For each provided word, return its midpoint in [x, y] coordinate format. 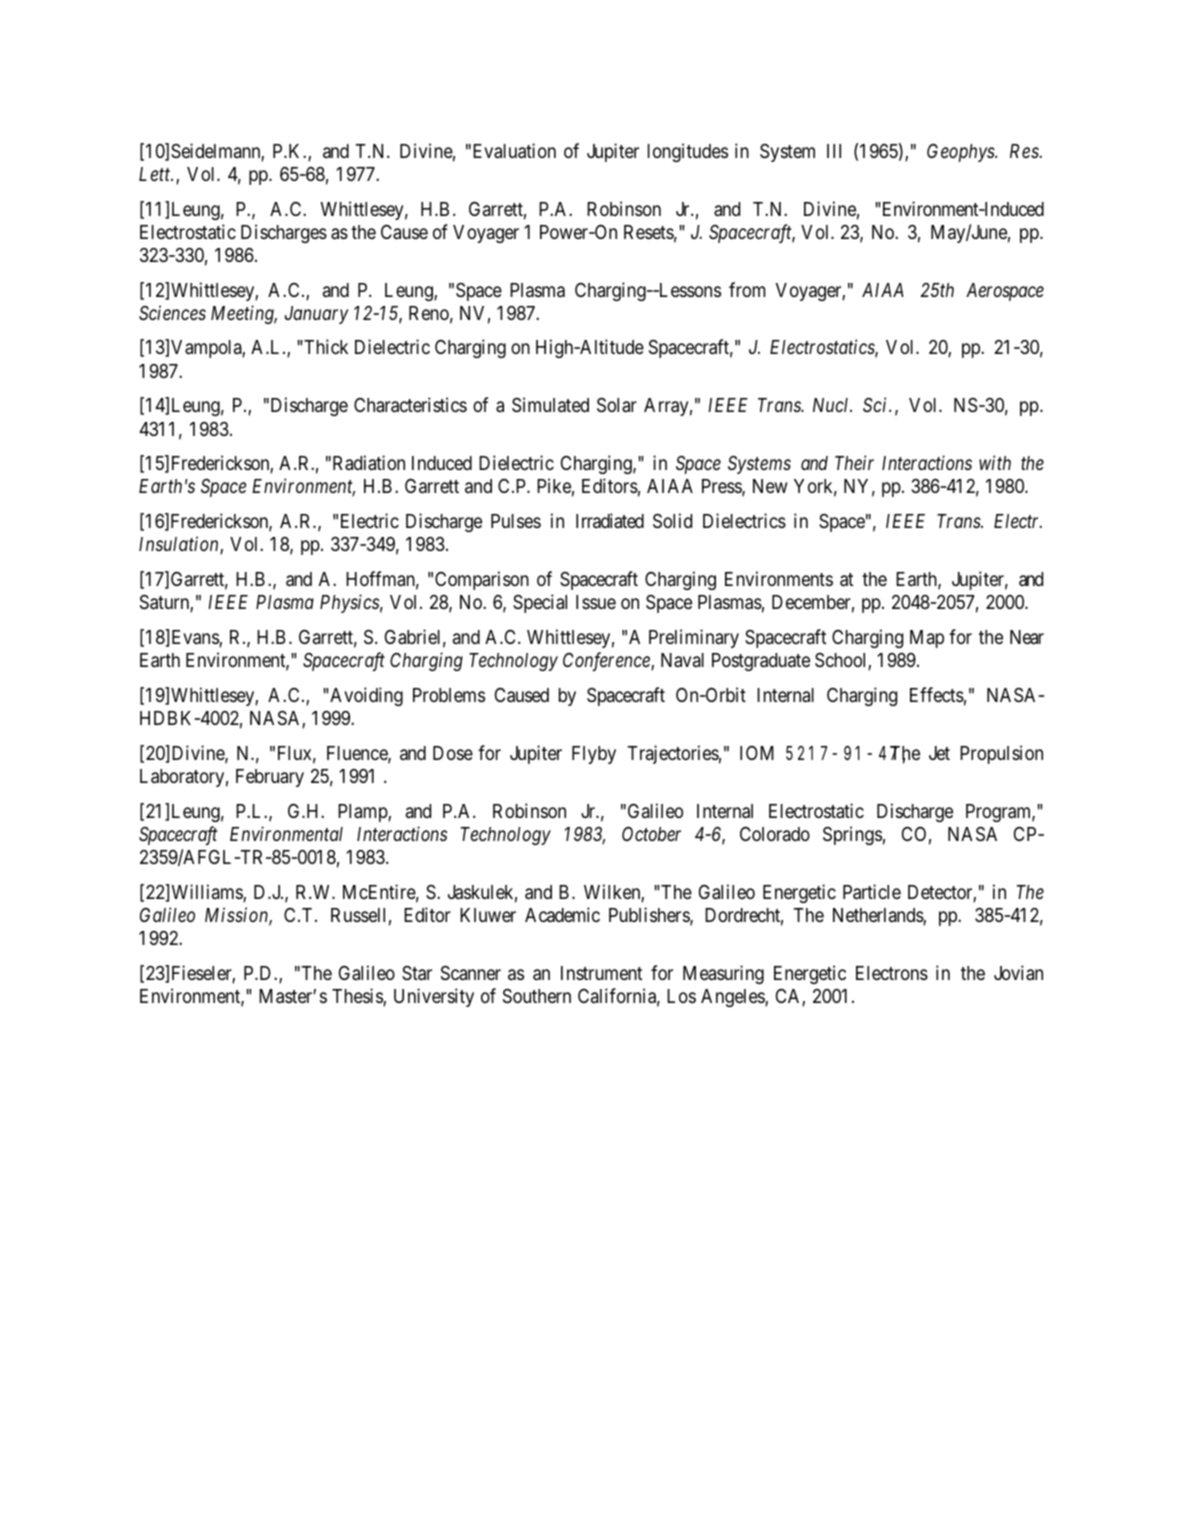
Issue [596, 602]
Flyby [594, 755]
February [270, 778]
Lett [156, 174]
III [834, 151]
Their [854, 462]
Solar [617, 405]
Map [927, 639]
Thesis [358, 997]
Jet [939, 753]
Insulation [180, 545]
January [317, 315]
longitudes [688, 152]
